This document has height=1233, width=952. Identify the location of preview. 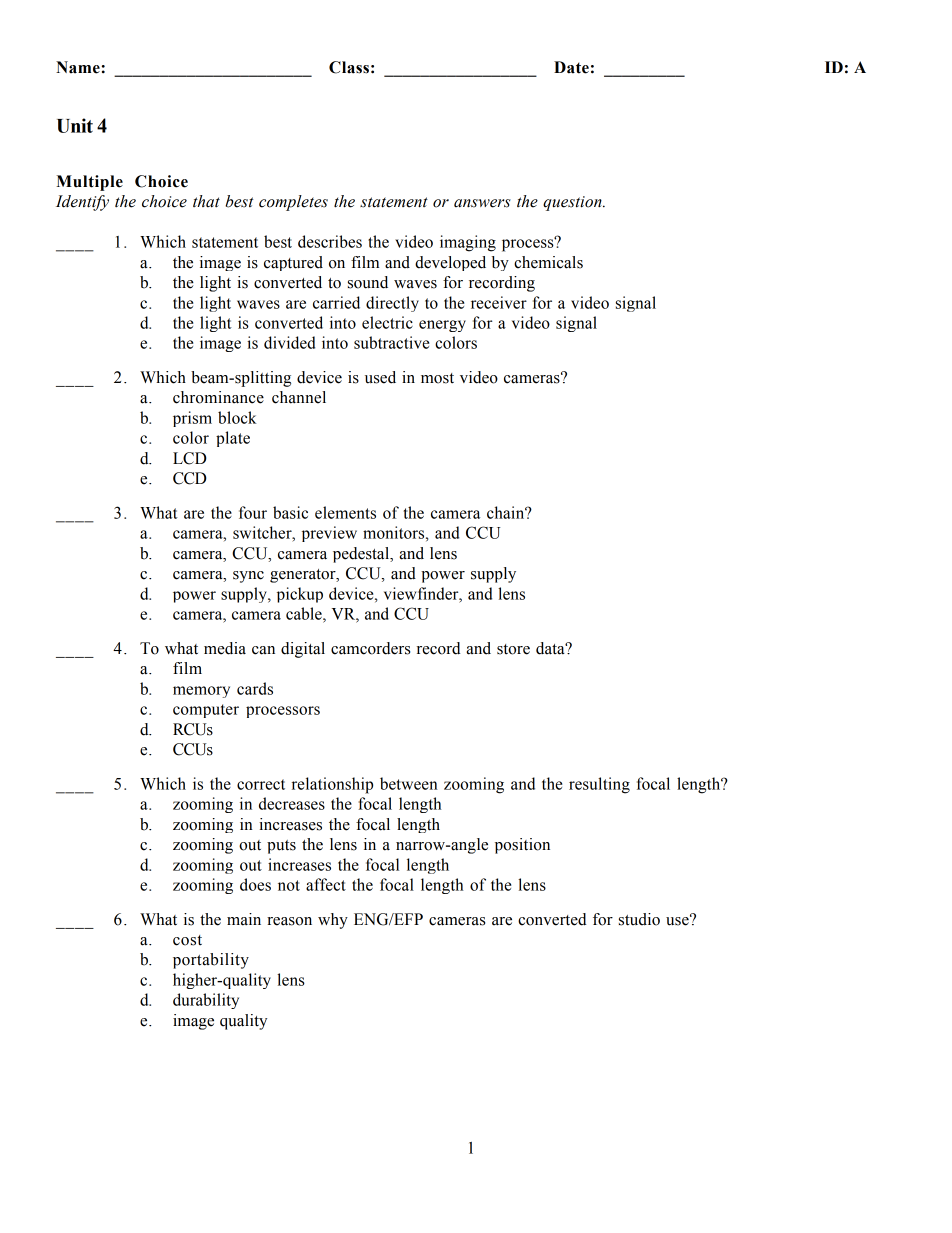
(329, 534).
